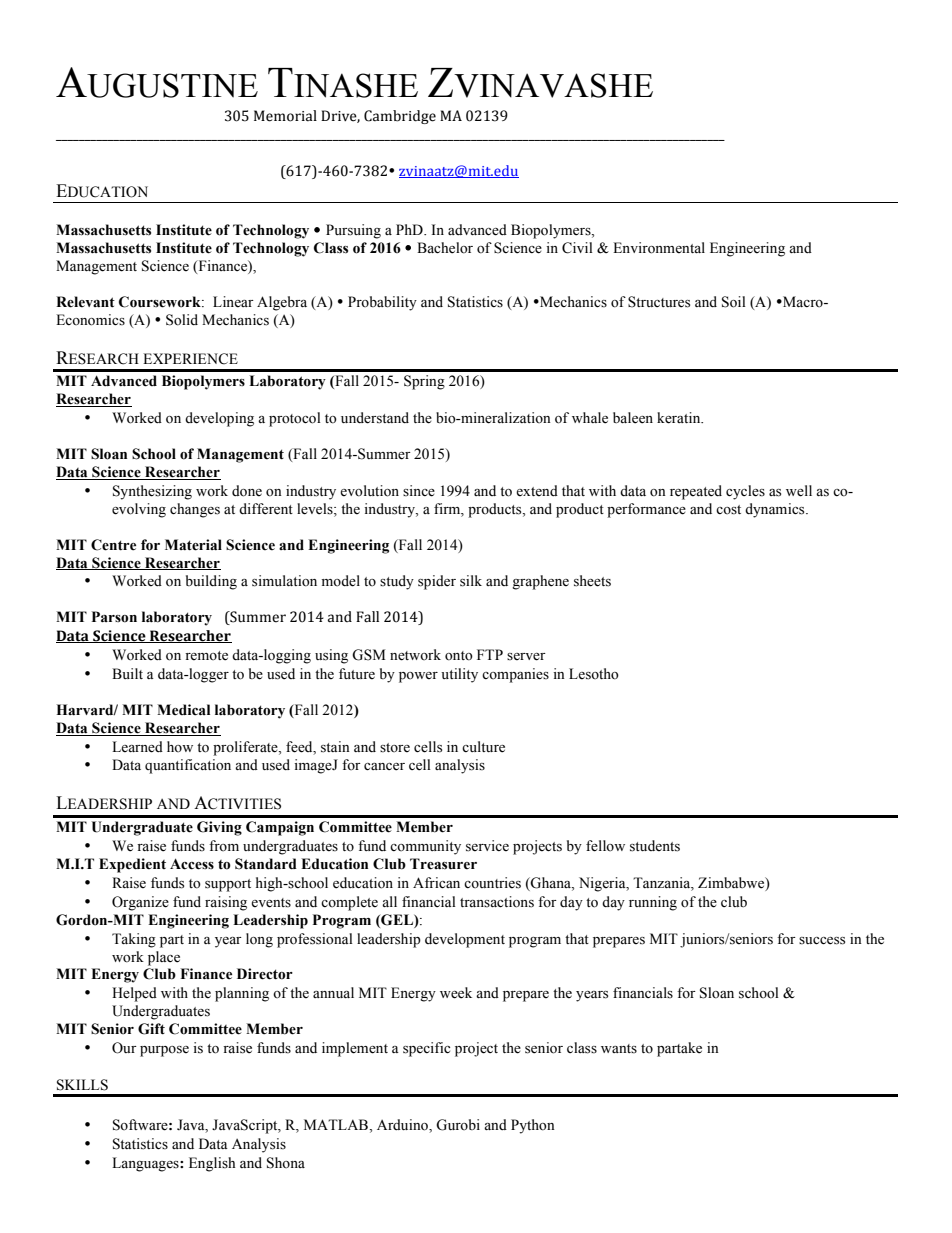  I want to click on Arduino, so click(403, 1126).
